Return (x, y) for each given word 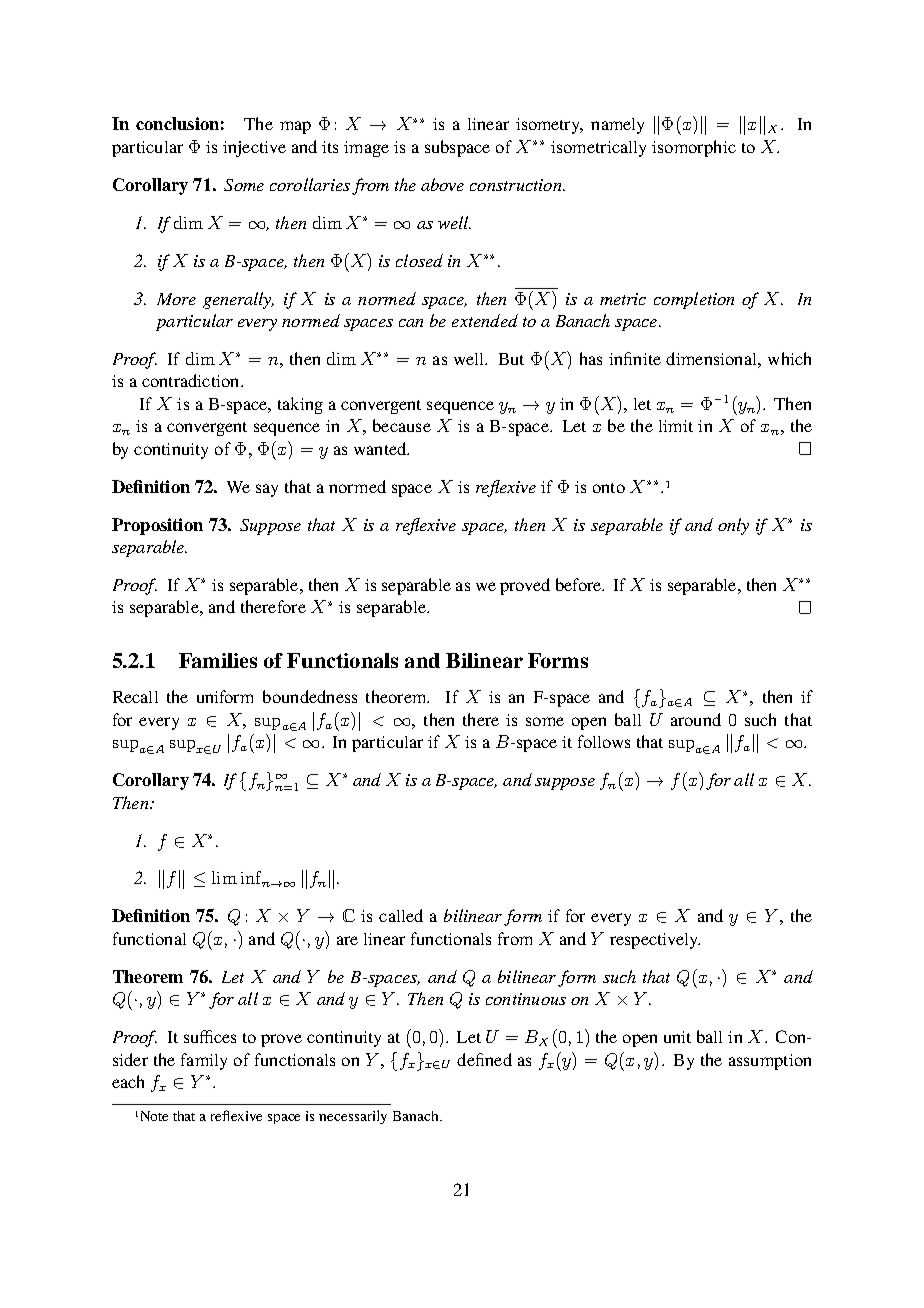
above (442, 184)
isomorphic (694, 148)
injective (254, 149)
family (204, 1061)
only (733, 526)
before (580, 584)
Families (218, 660)
